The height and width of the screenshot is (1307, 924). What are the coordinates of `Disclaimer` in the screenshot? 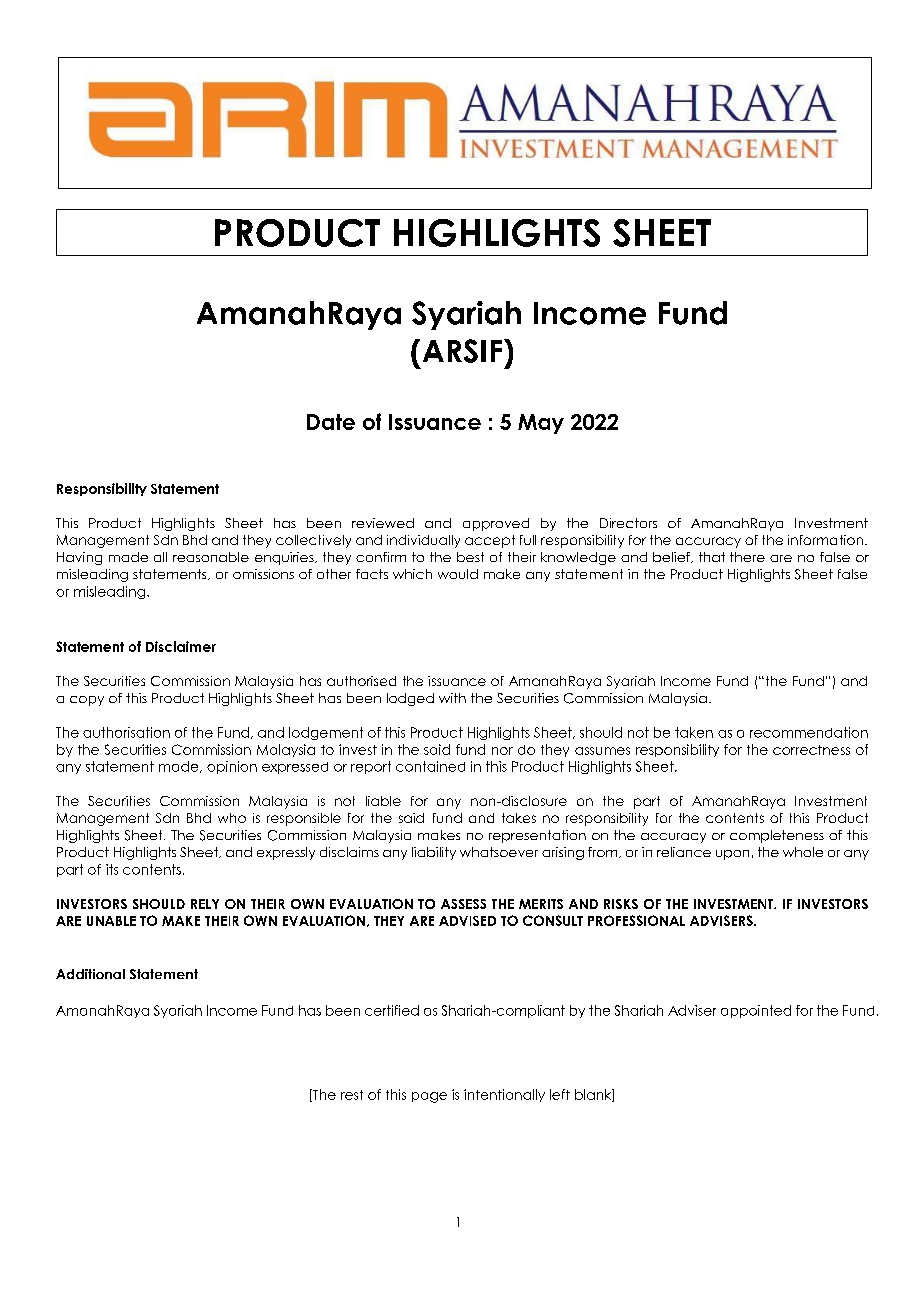 It's located at (181, 646).
